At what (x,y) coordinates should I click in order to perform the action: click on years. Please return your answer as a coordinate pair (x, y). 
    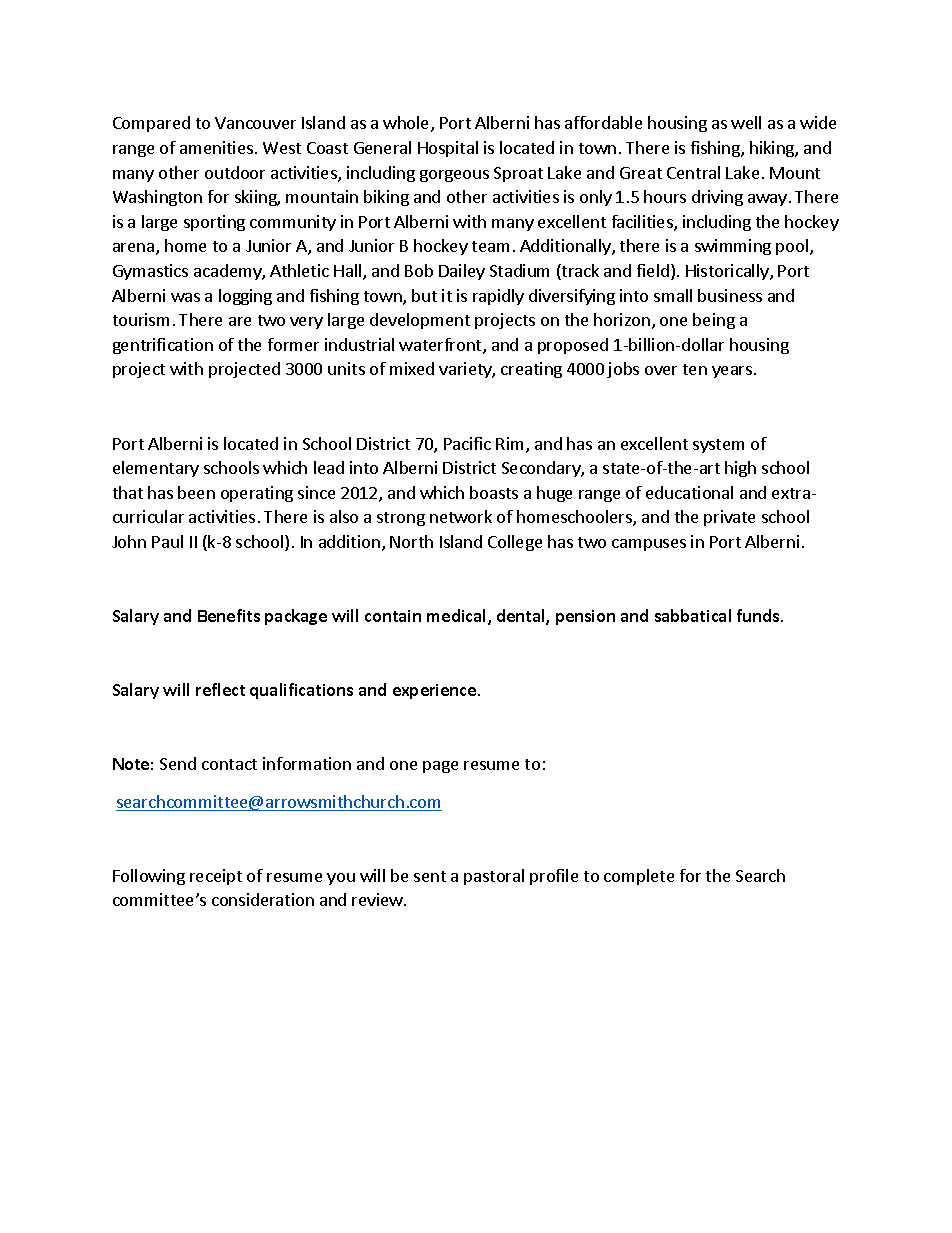
    Looking at the image, I should click on (732, 372).
